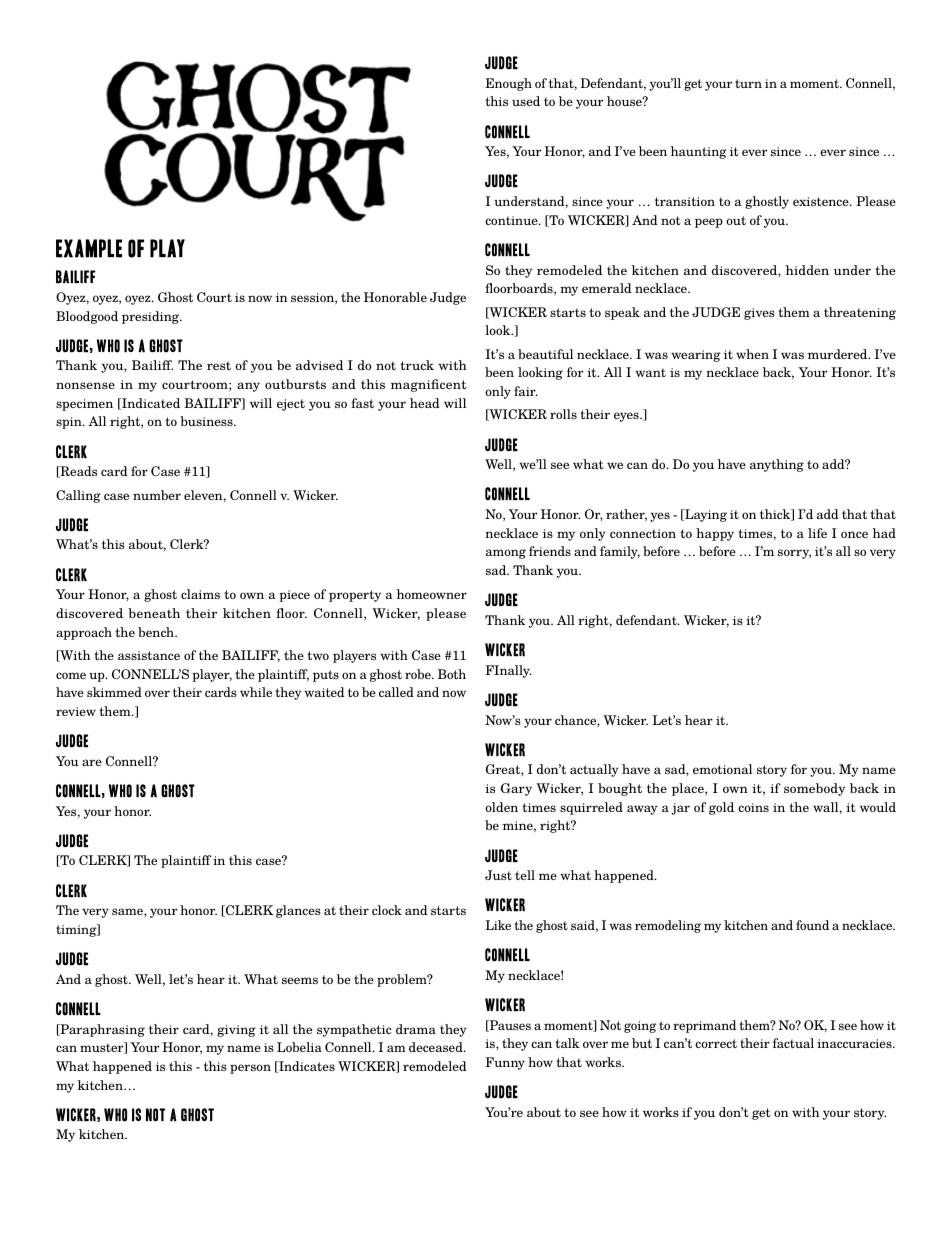 This screenshot has width=952, height=1233. What do you see at coordinates (92, 762) in the screenshot?
I see `are` at bounding box center [92, 762].
